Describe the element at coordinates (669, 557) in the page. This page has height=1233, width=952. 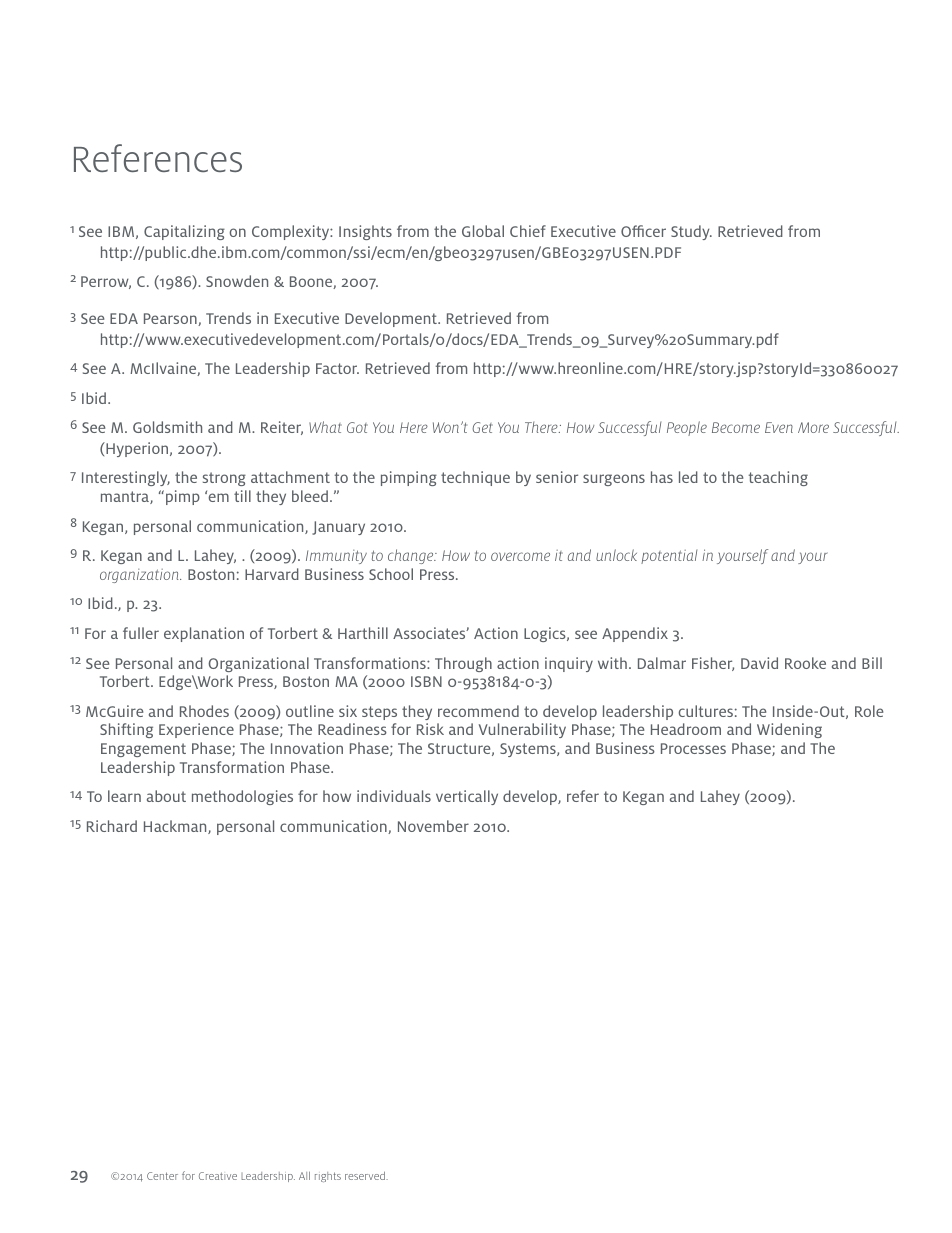
I see `potential` at that location.
